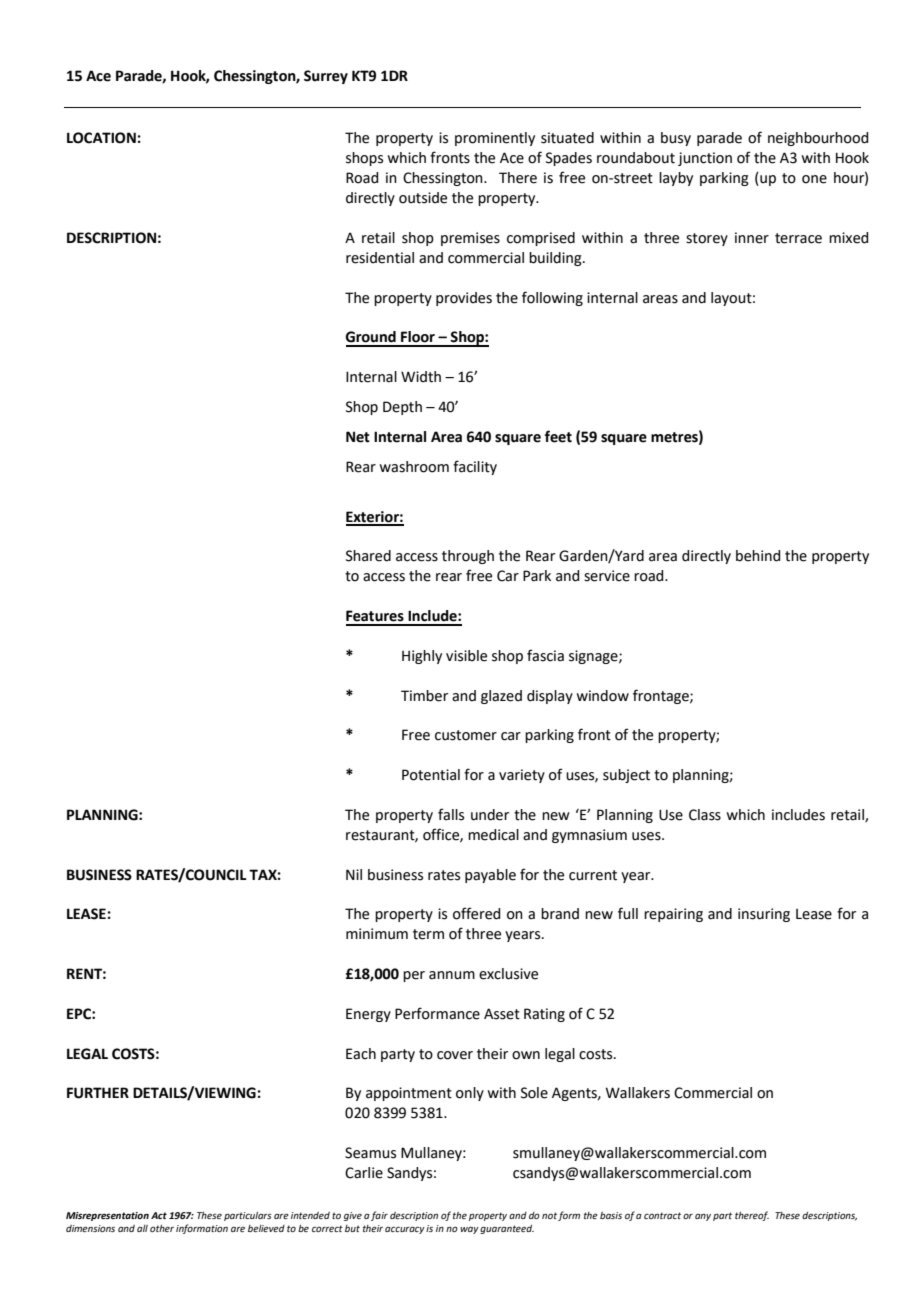  I want to click on Shared, so click(368, 556).
